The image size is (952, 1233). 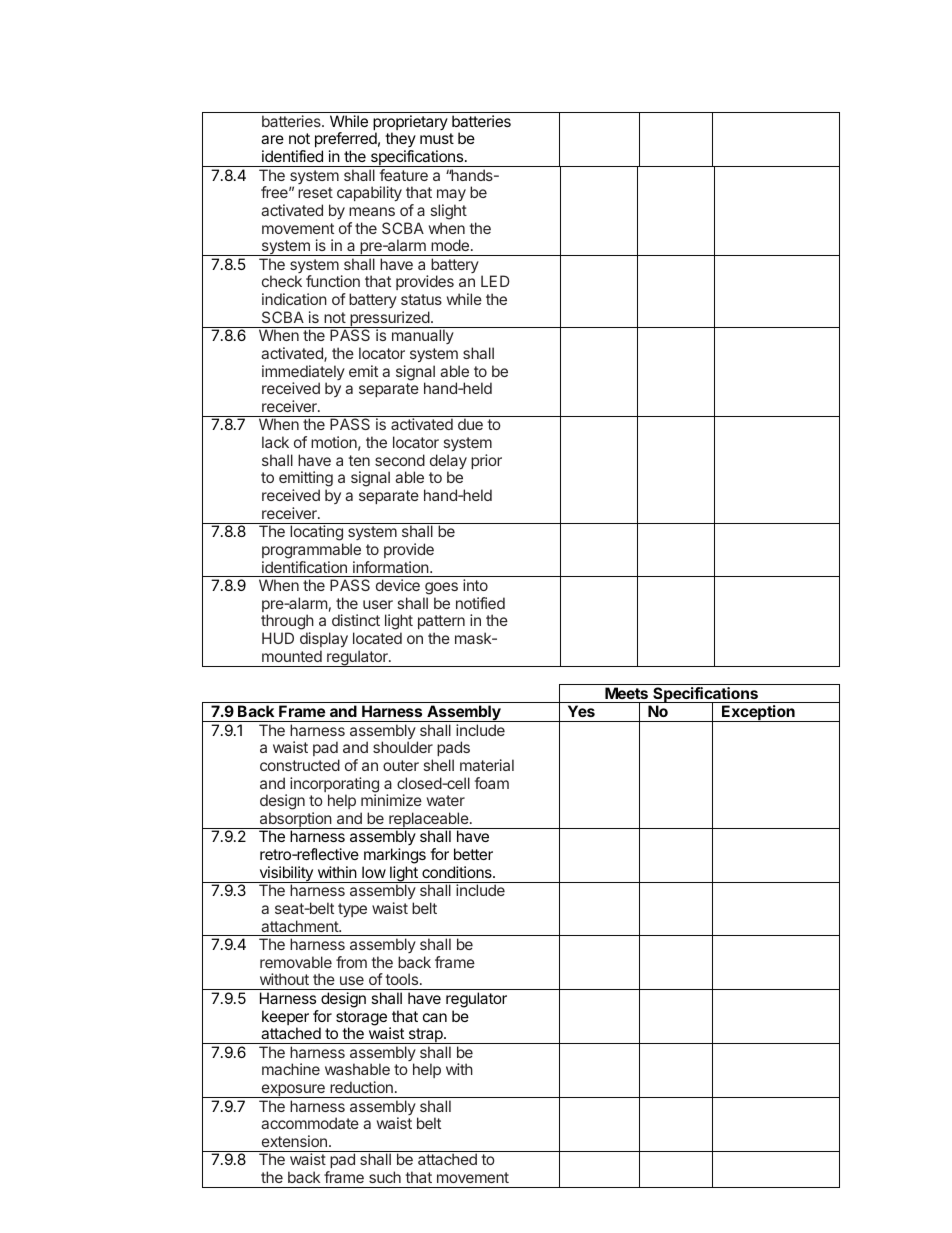 I want to click on such, so click(x=385, y=1177).
